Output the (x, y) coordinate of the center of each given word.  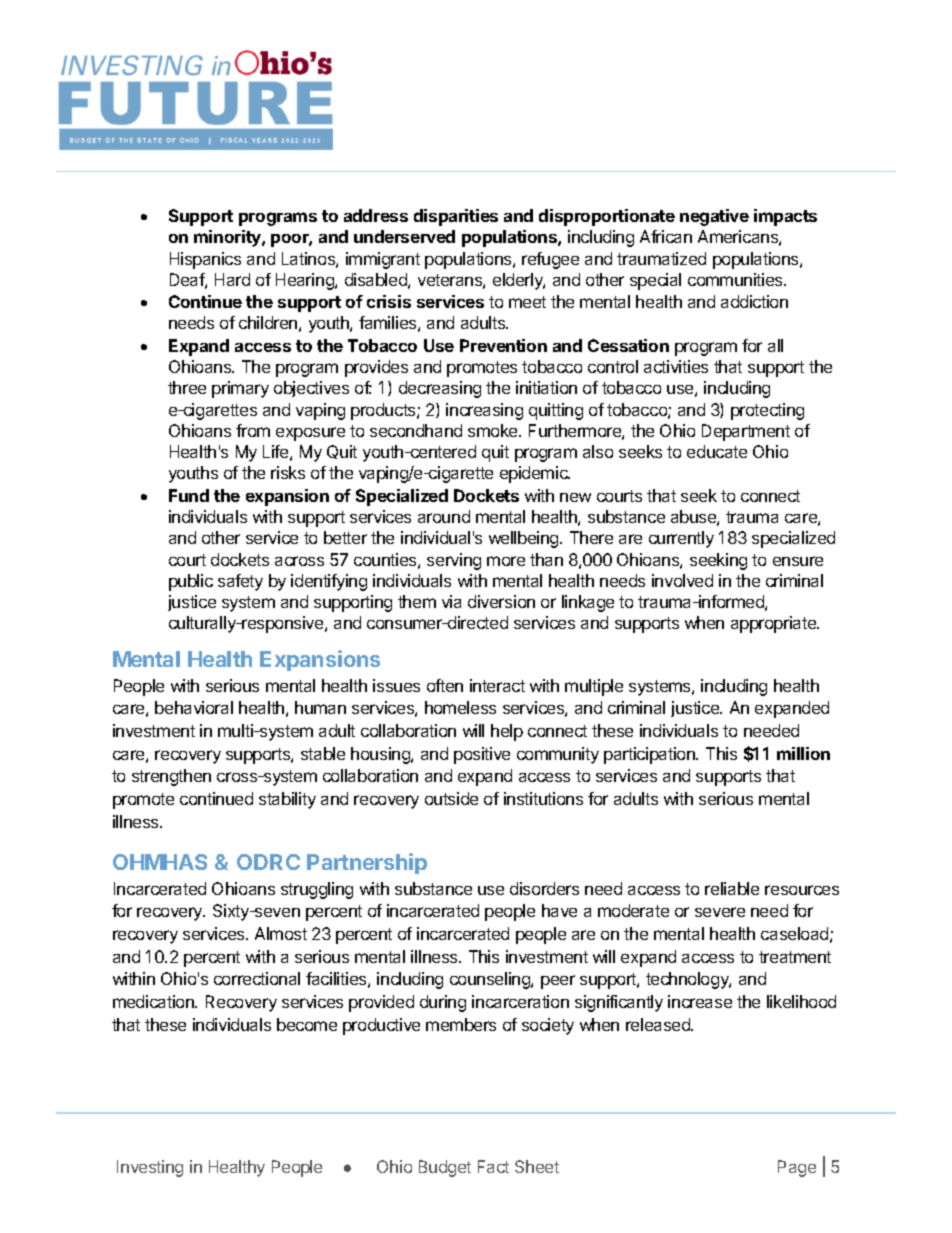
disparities (456, 217)
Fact (493, 1166)
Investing (150, 1168)
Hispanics (205, 260)
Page (797, 1168)
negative (714, 217)
